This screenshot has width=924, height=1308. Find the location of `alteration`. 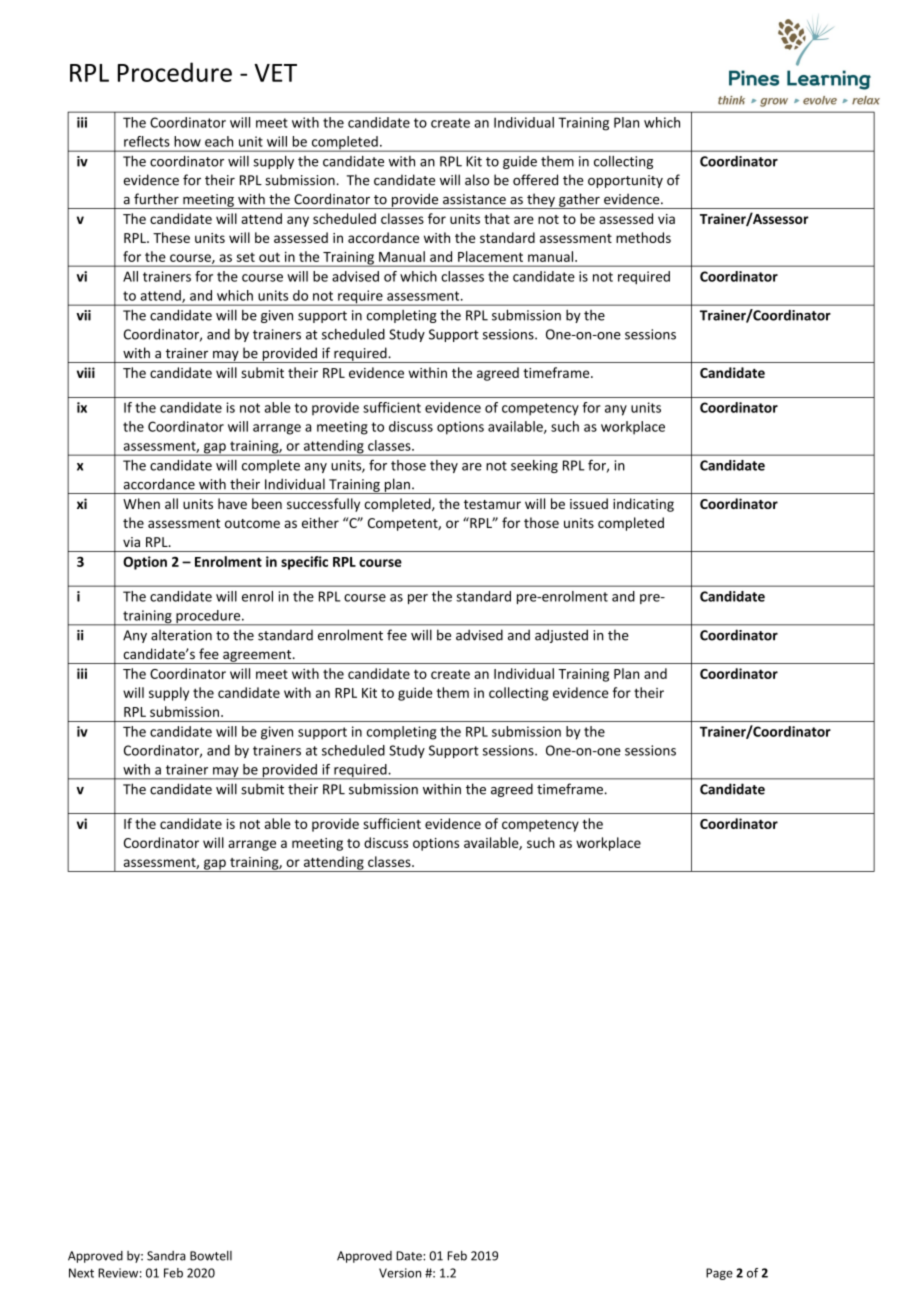

alteration is located at coordinates (181, 635).
